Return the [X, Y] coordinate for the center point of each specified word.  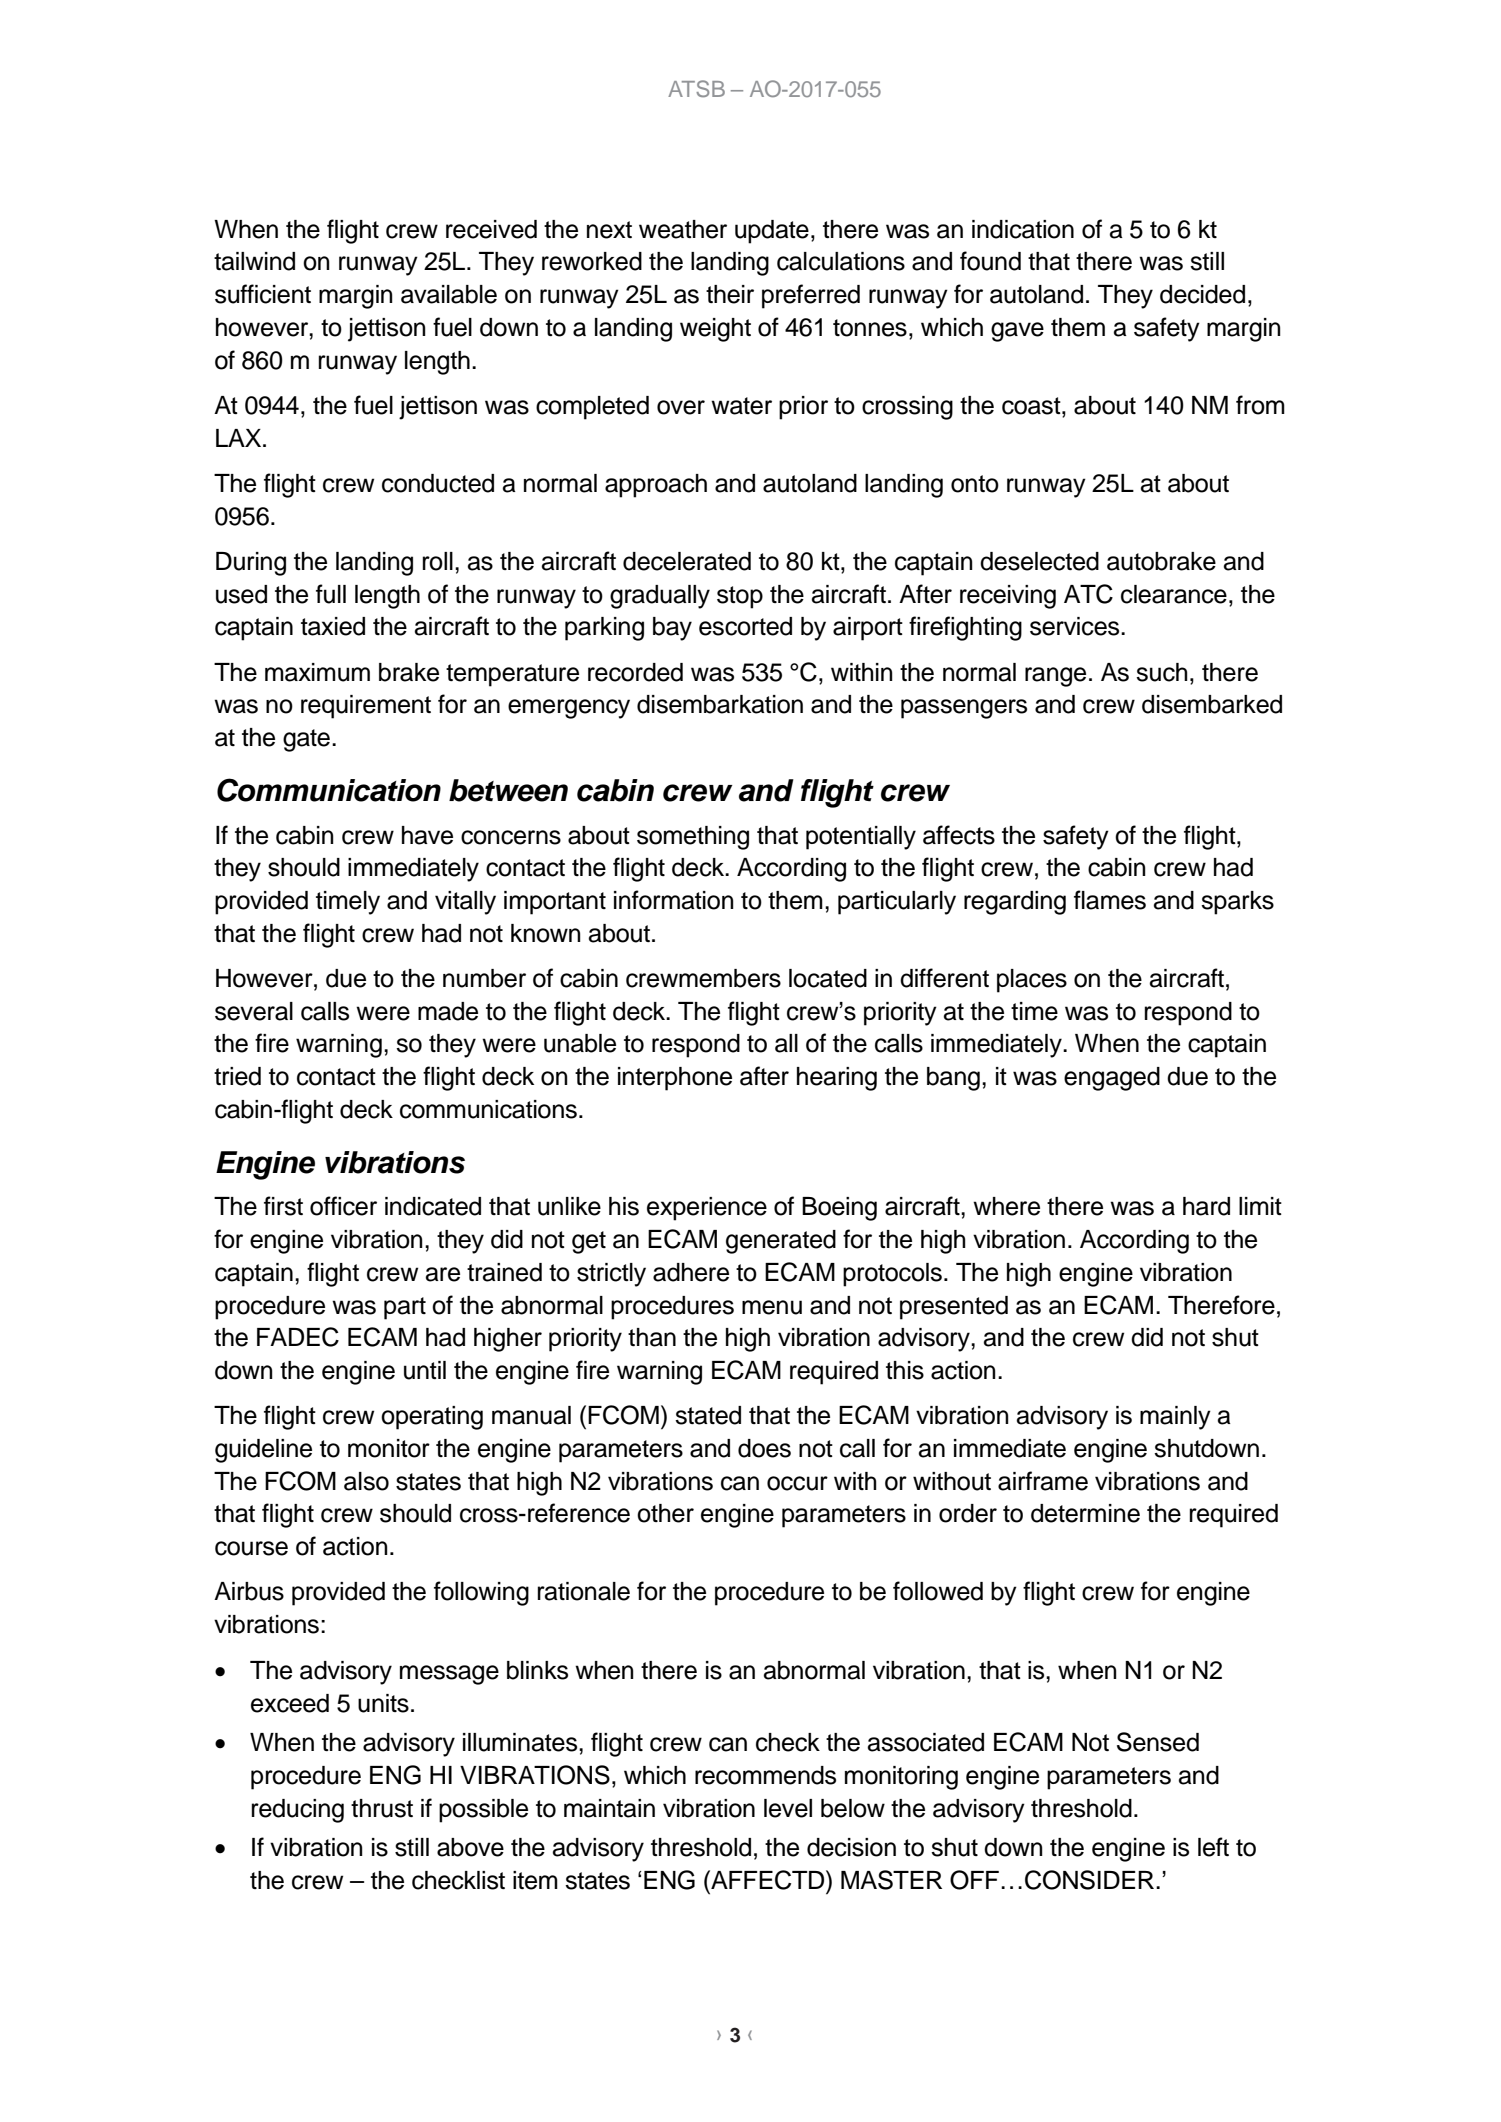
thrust [382, 1808]
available [449, 294]
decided [1202, 294]
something [693, 838]
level [788, 1808]
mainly [1175, 1418]
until [425, 1370]
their [730, 294]
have [427, 835]
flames [1110, 900]
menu [772, 1307]
